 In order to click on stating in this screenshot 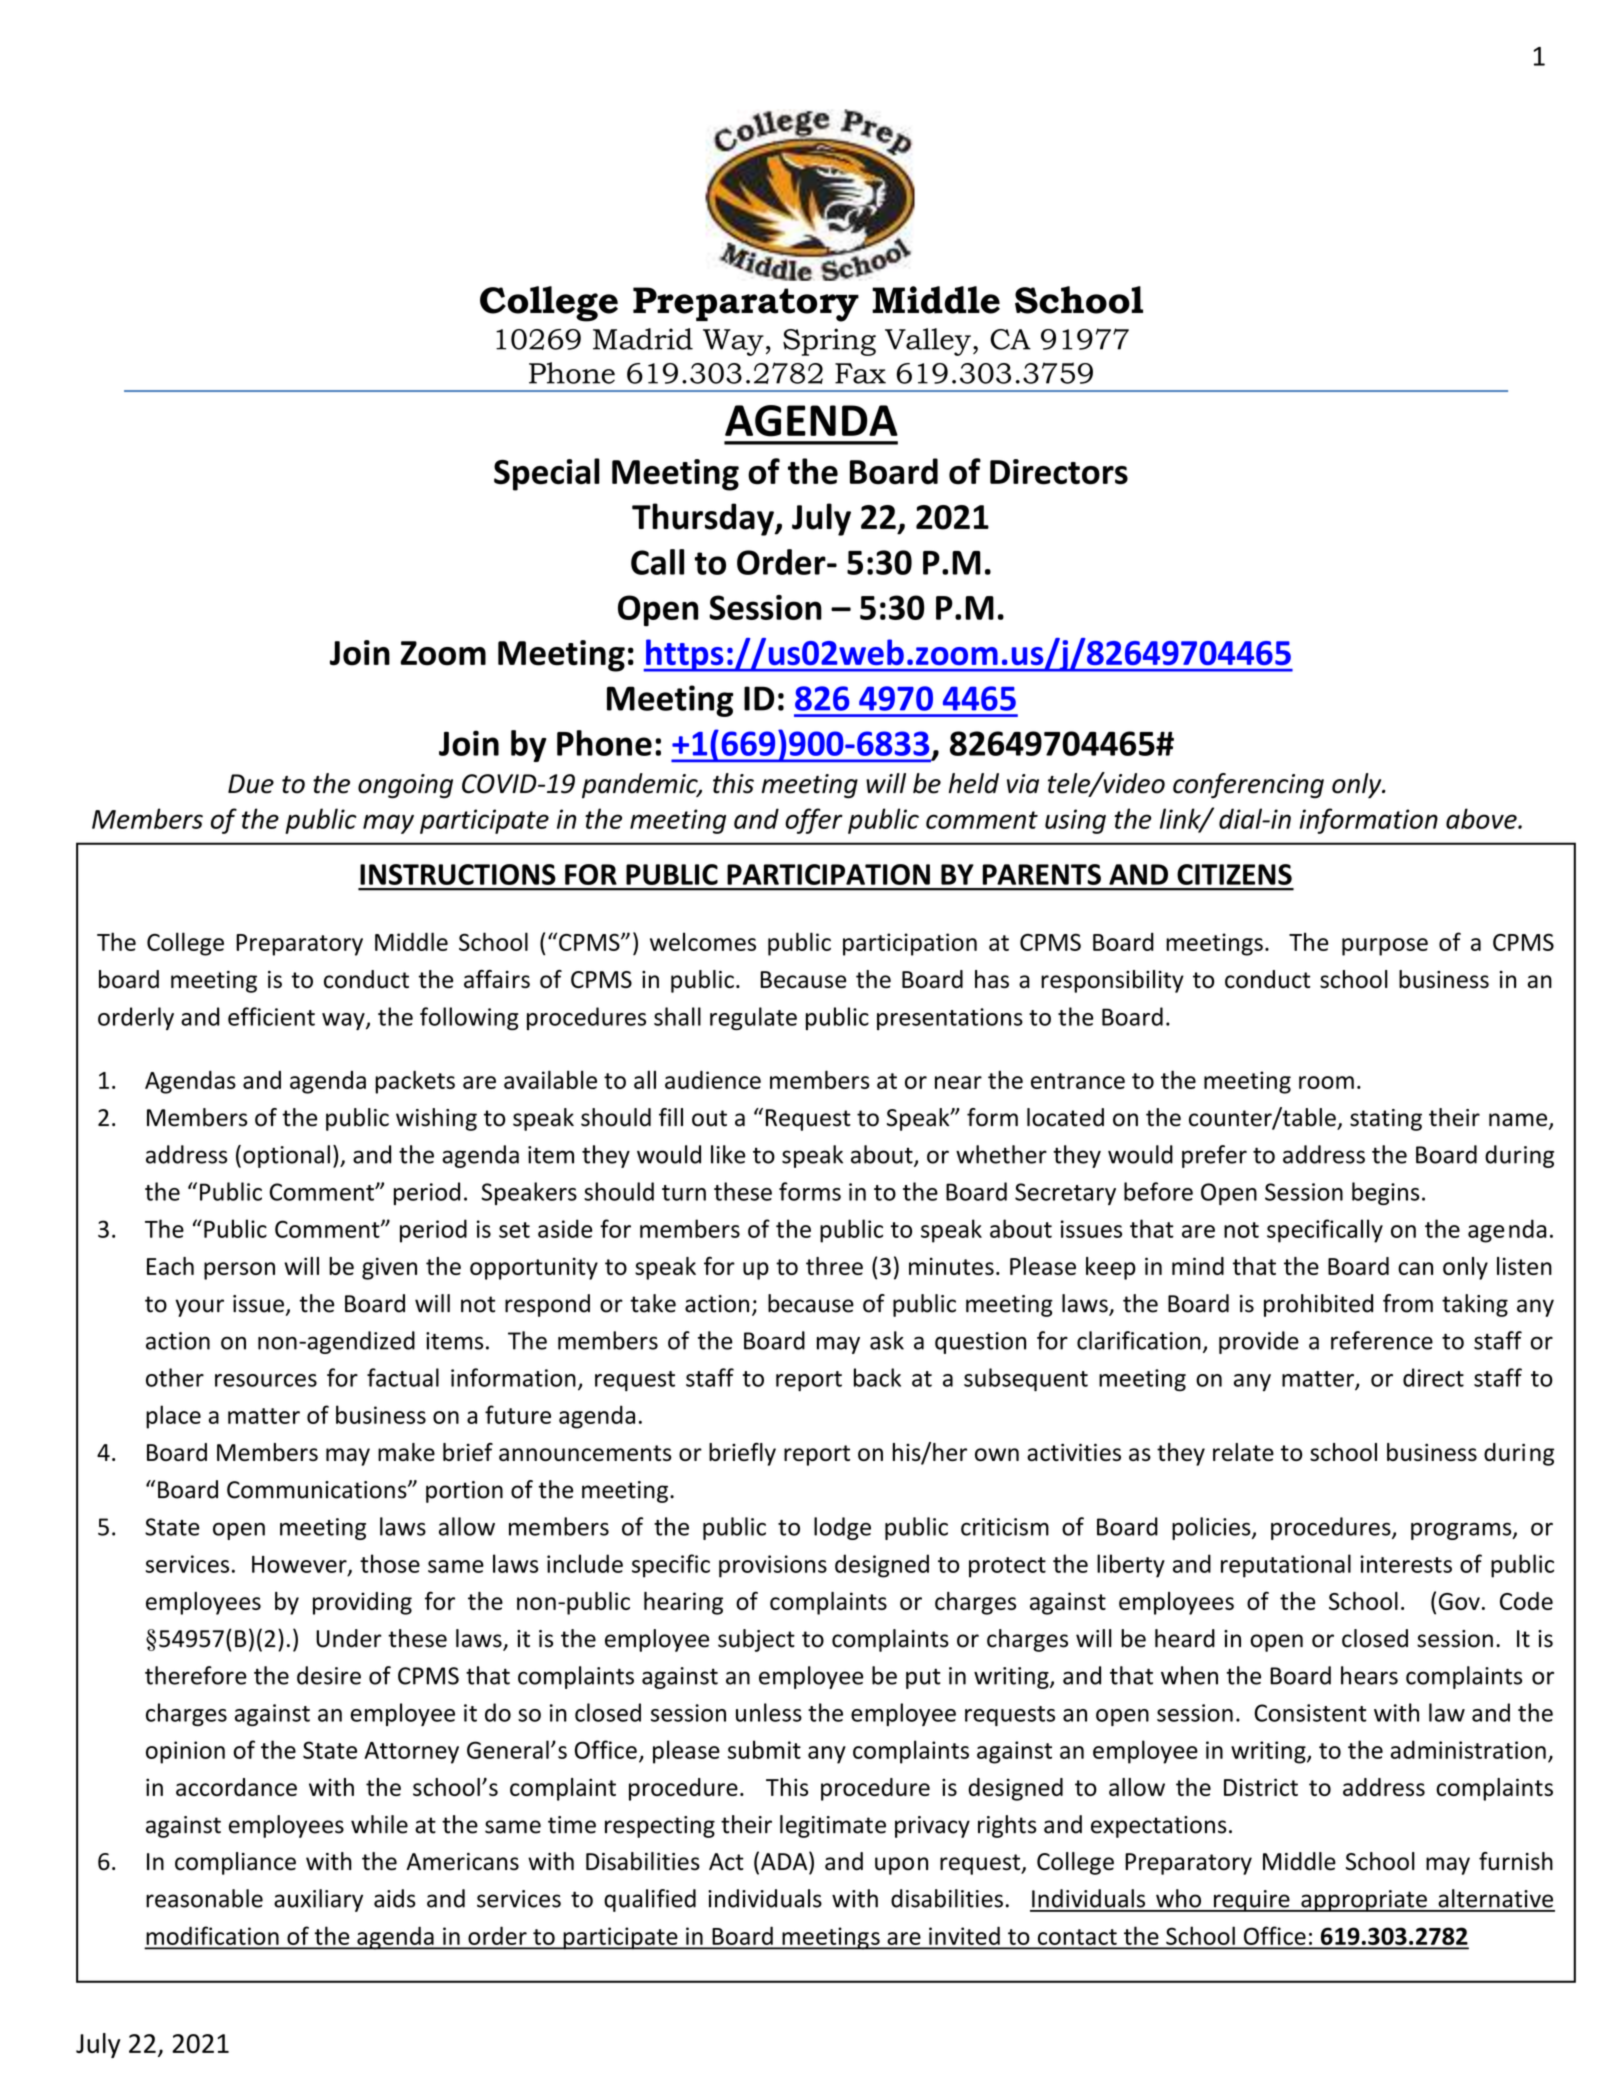, I will do `click(1386, 1120)`.
